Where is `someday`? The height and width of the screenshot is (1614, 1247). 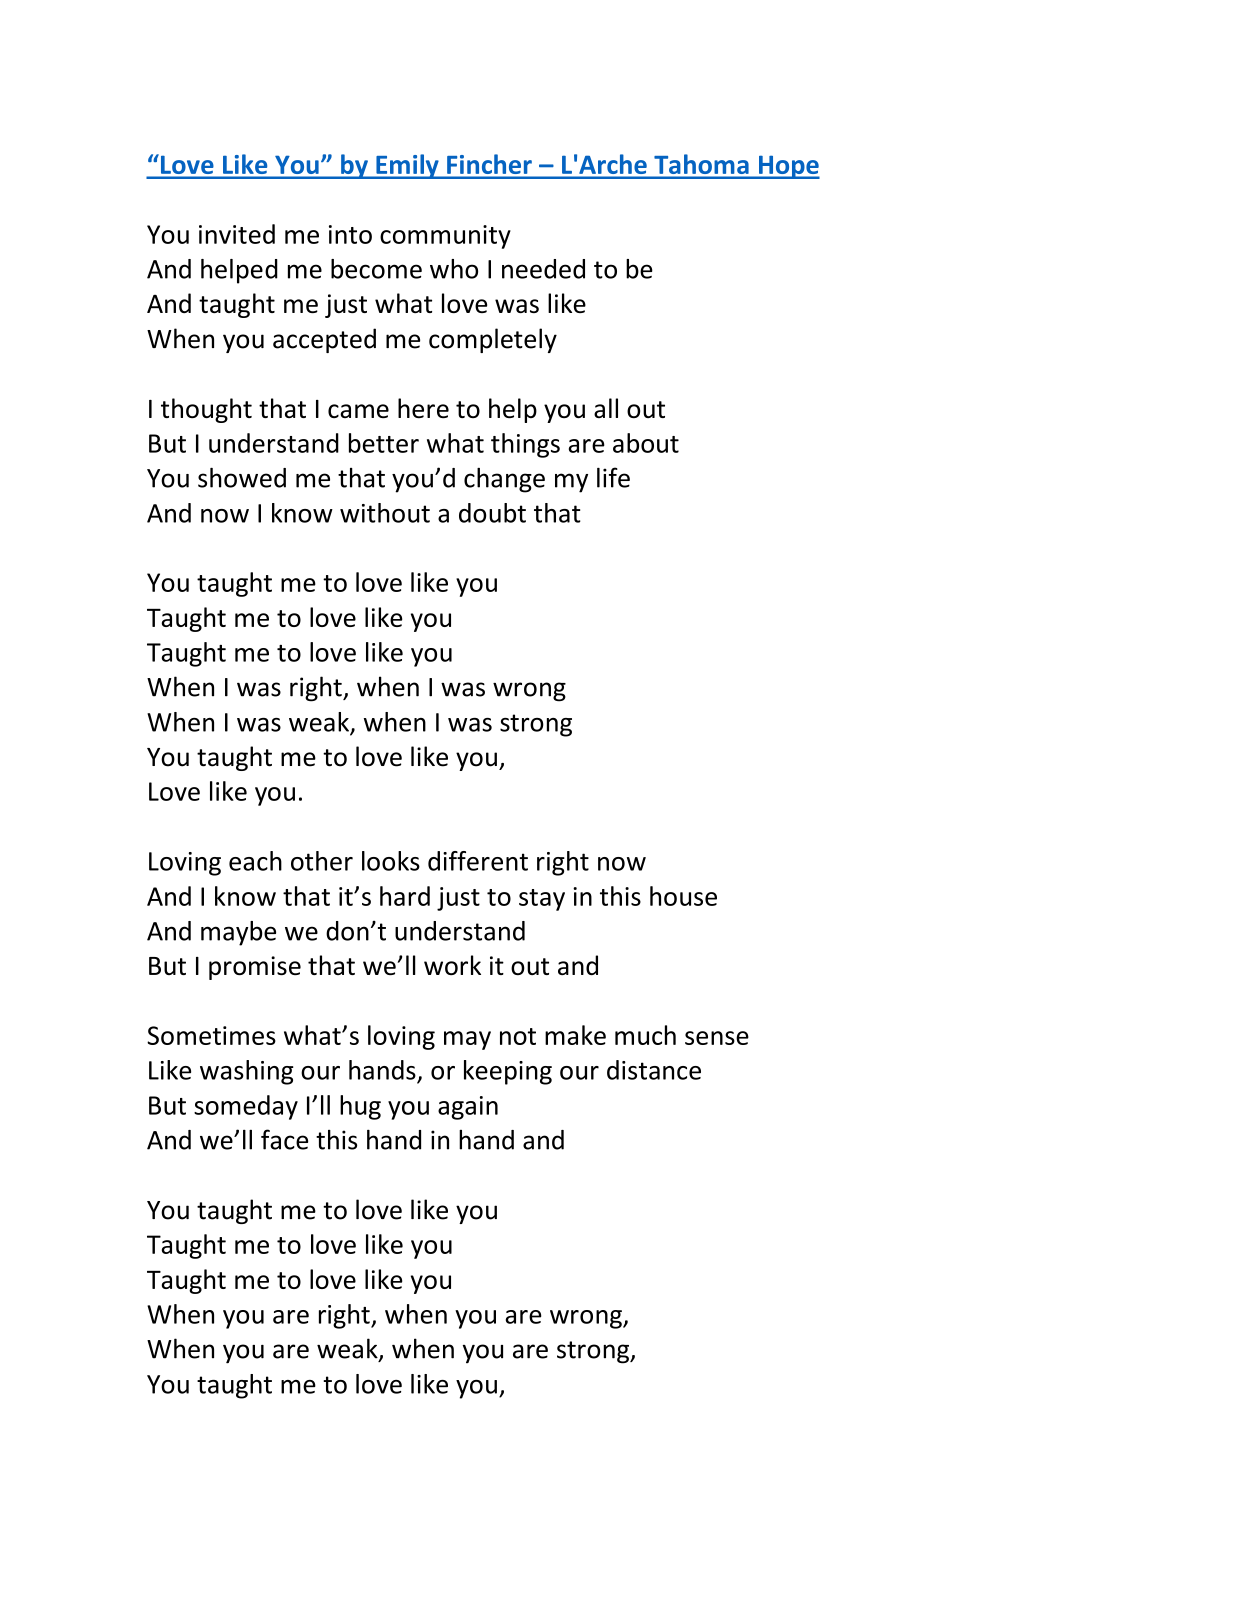
someday is located at coordinates (246, 1107).
